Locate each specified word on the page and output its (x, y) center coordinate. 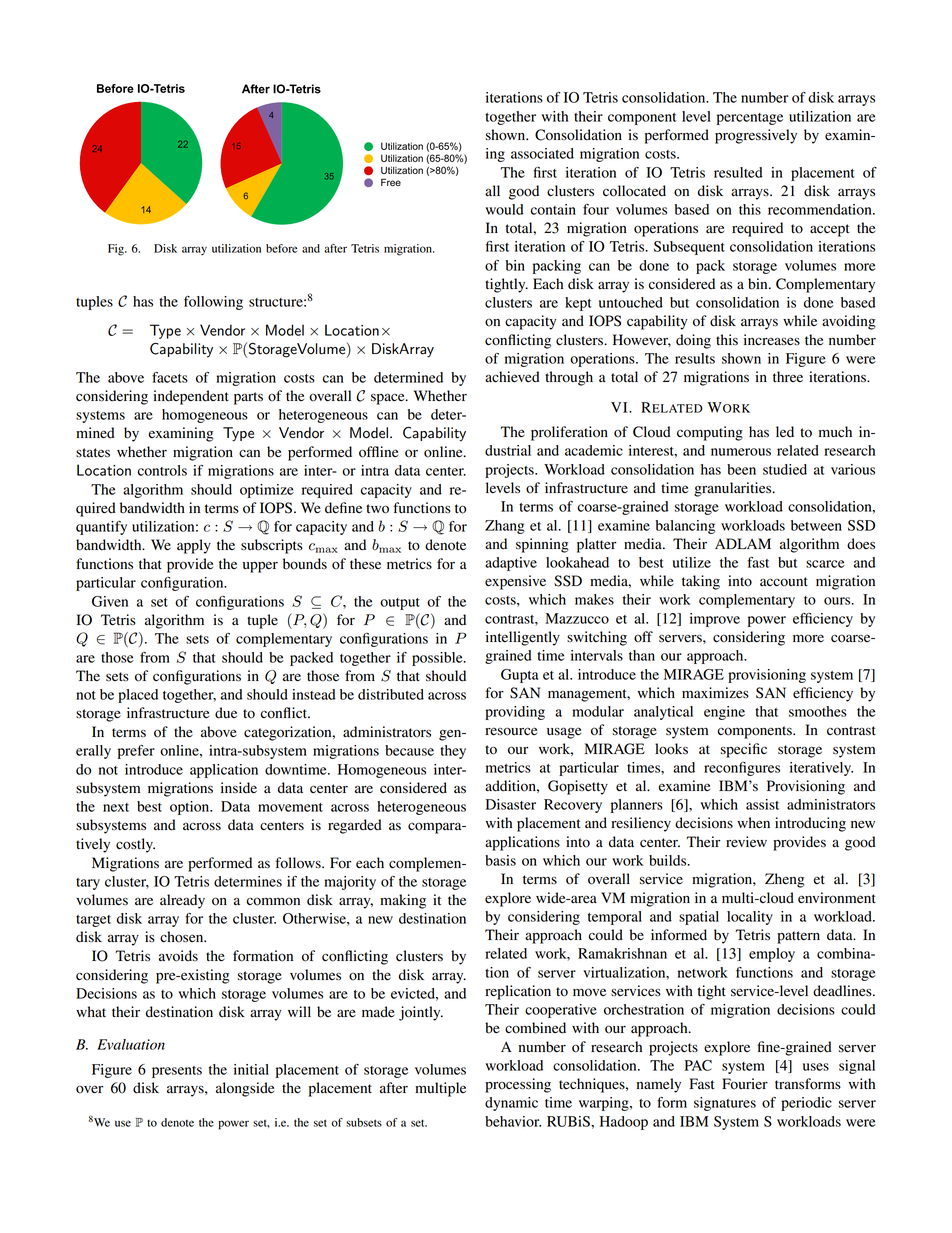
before (281, 248)
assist (762, 804)
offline (378, 452)
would (505, 209)
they (453, 752)
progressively (756, 136)
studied (785, 469)
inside (239, 788)
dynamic (511, 1104)
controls (162, 470)
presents (177, 1072)
